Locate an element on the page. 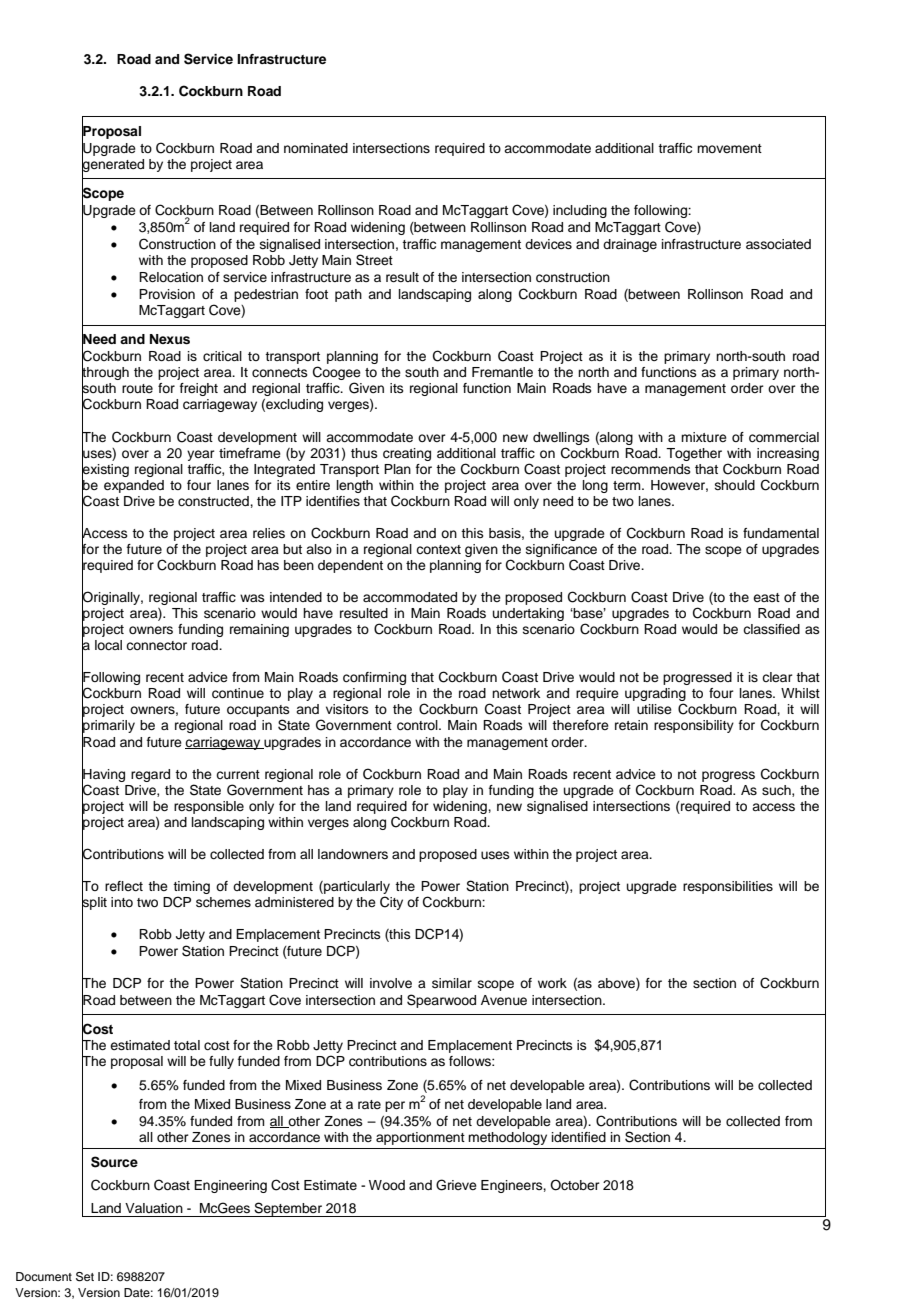  Valuation is located at coordinates (154, 1208).
